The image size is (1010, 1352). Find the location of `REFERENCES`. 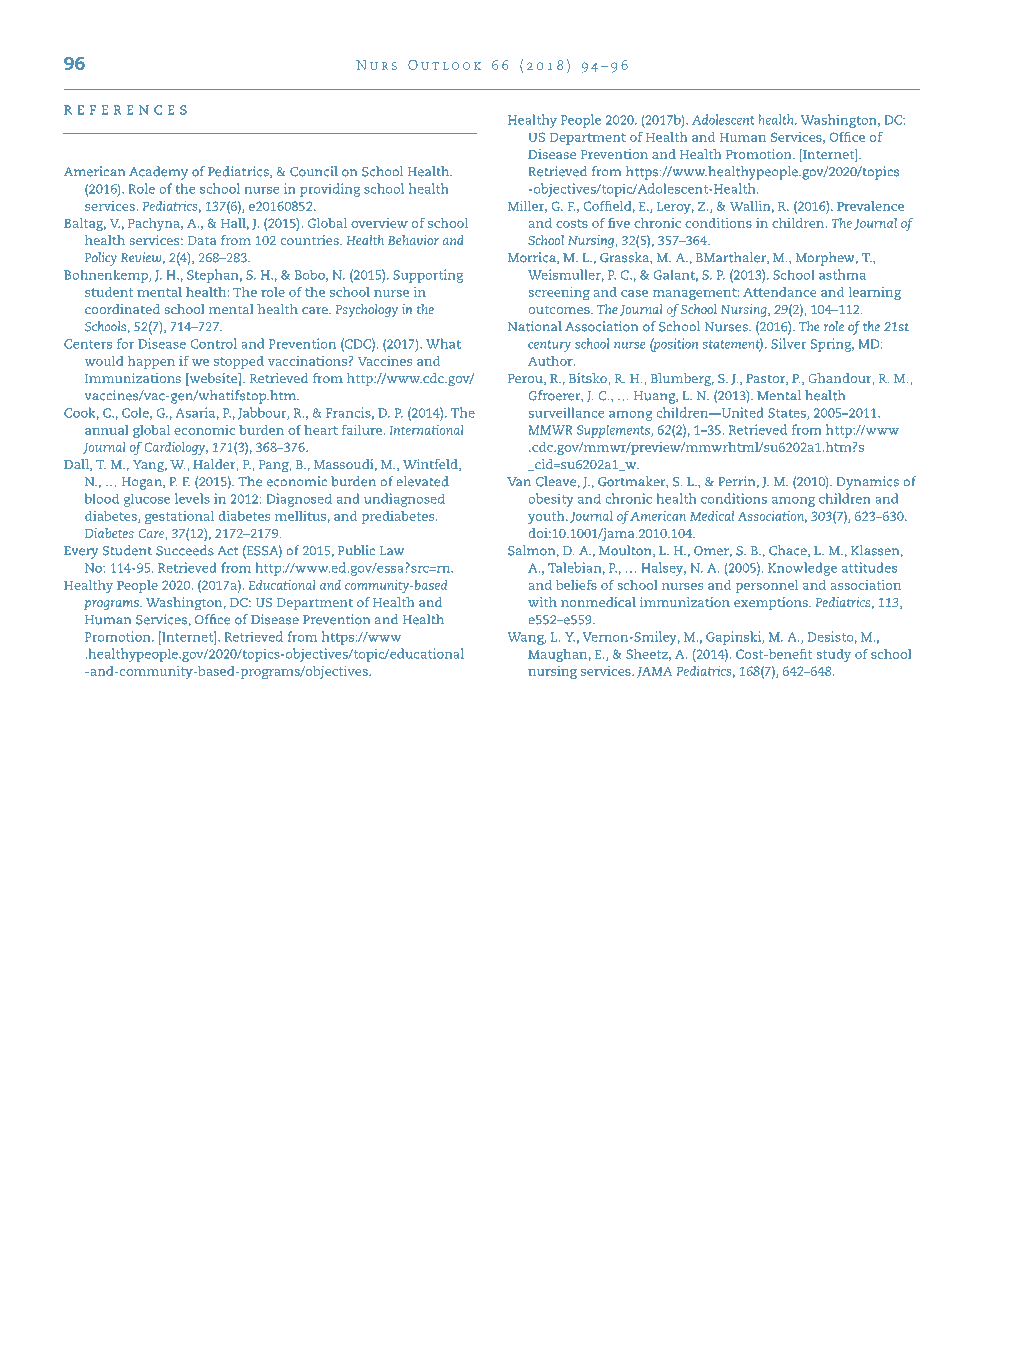

REFERENCES is located at coordinates (125, 110).
